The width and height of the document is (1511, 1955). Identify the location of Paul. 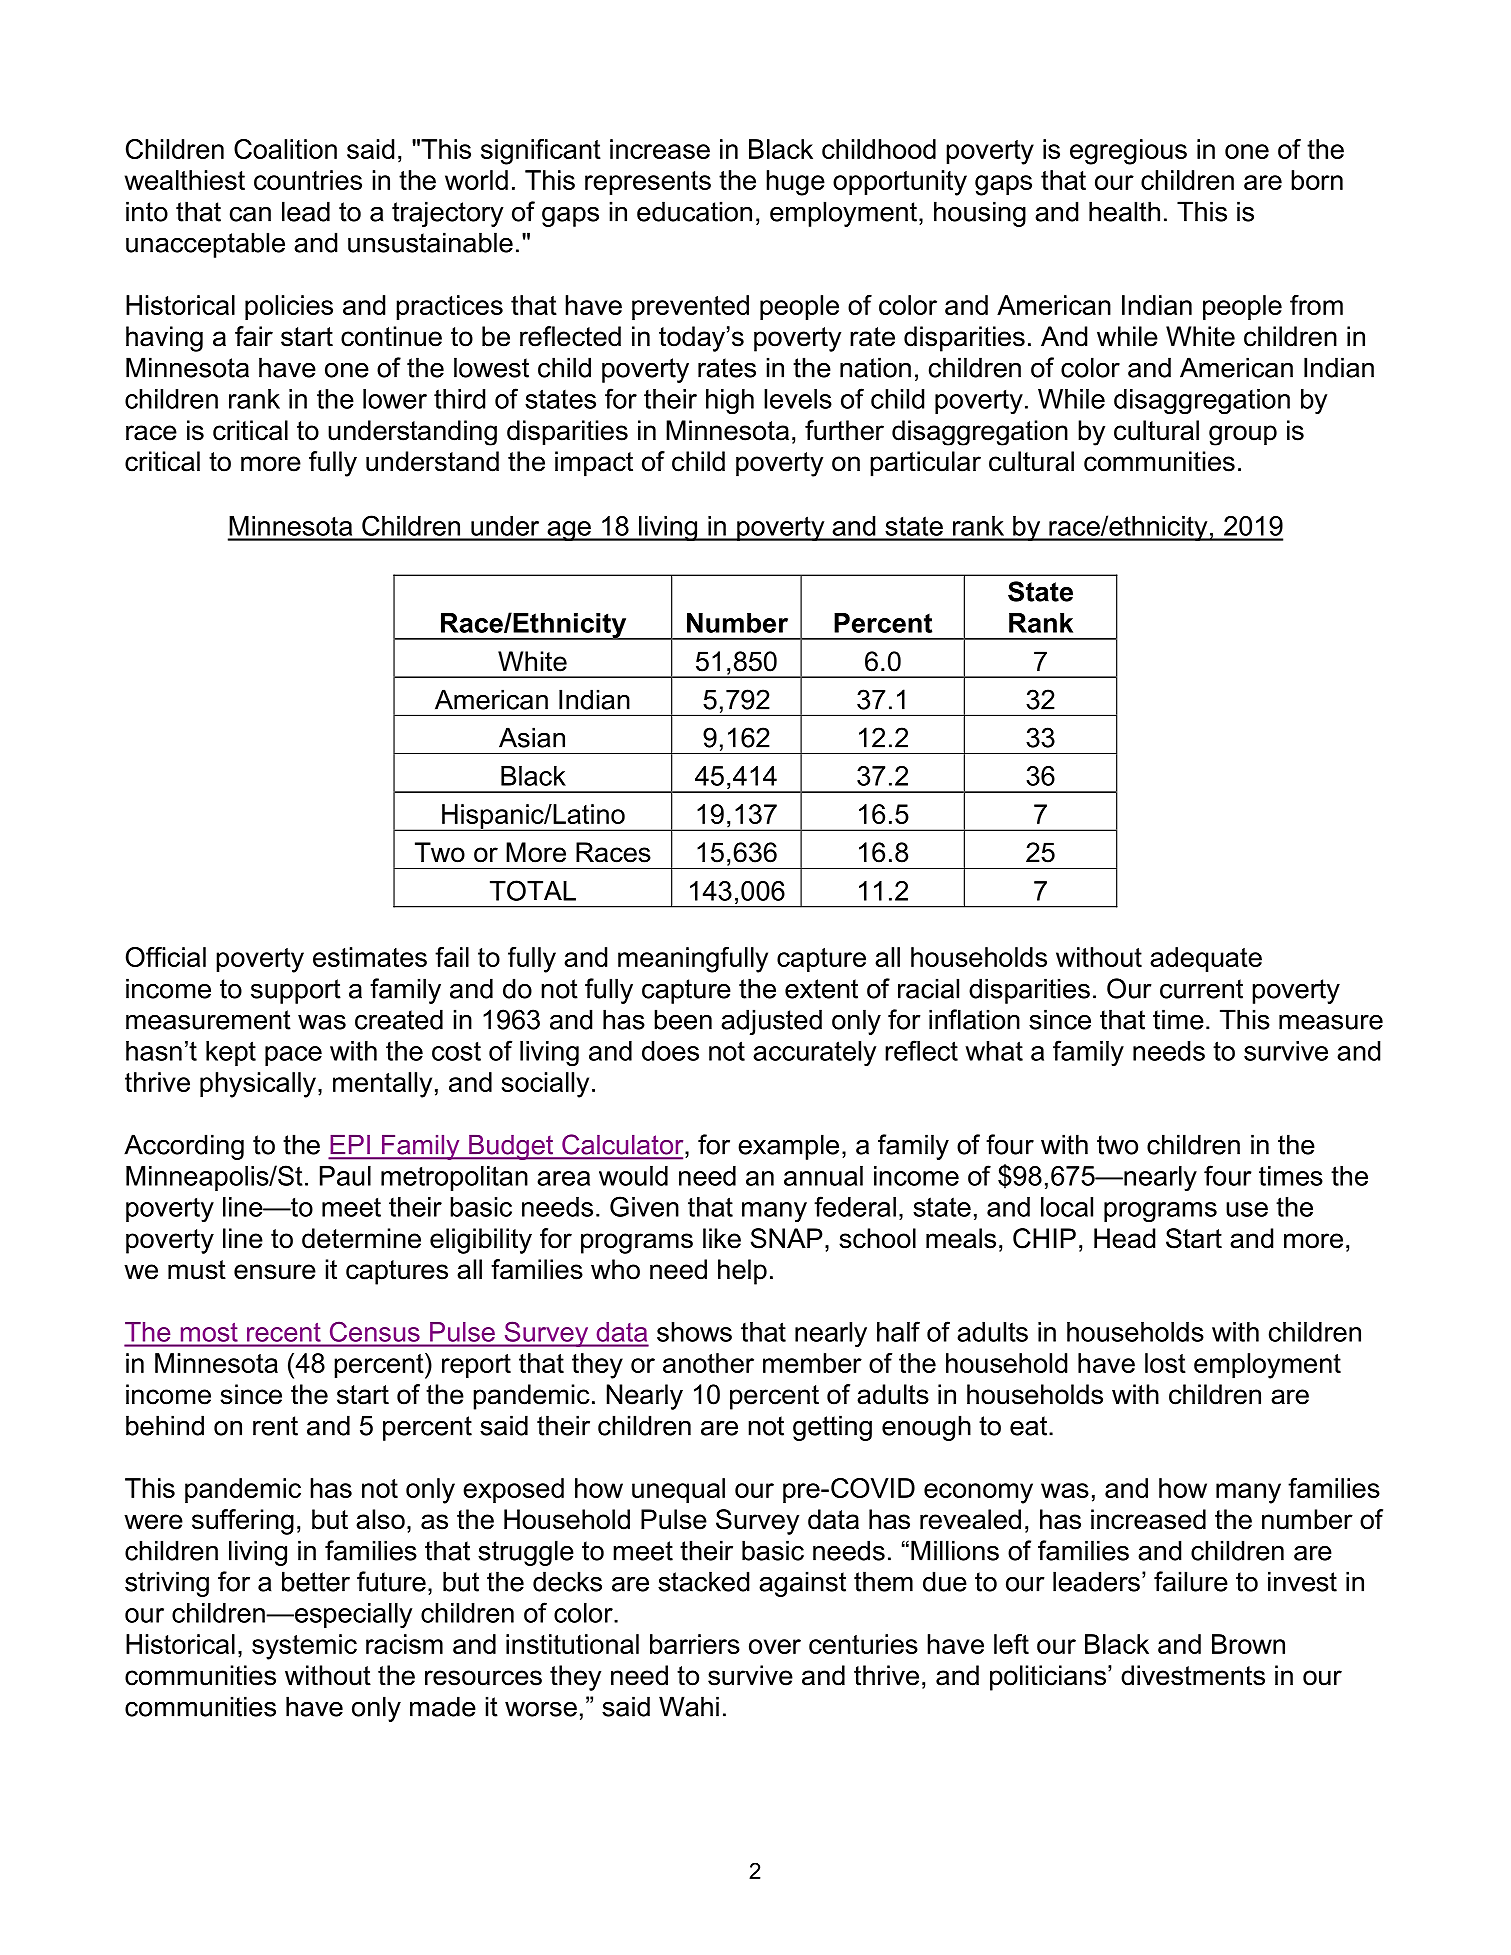
(345, 1176).
